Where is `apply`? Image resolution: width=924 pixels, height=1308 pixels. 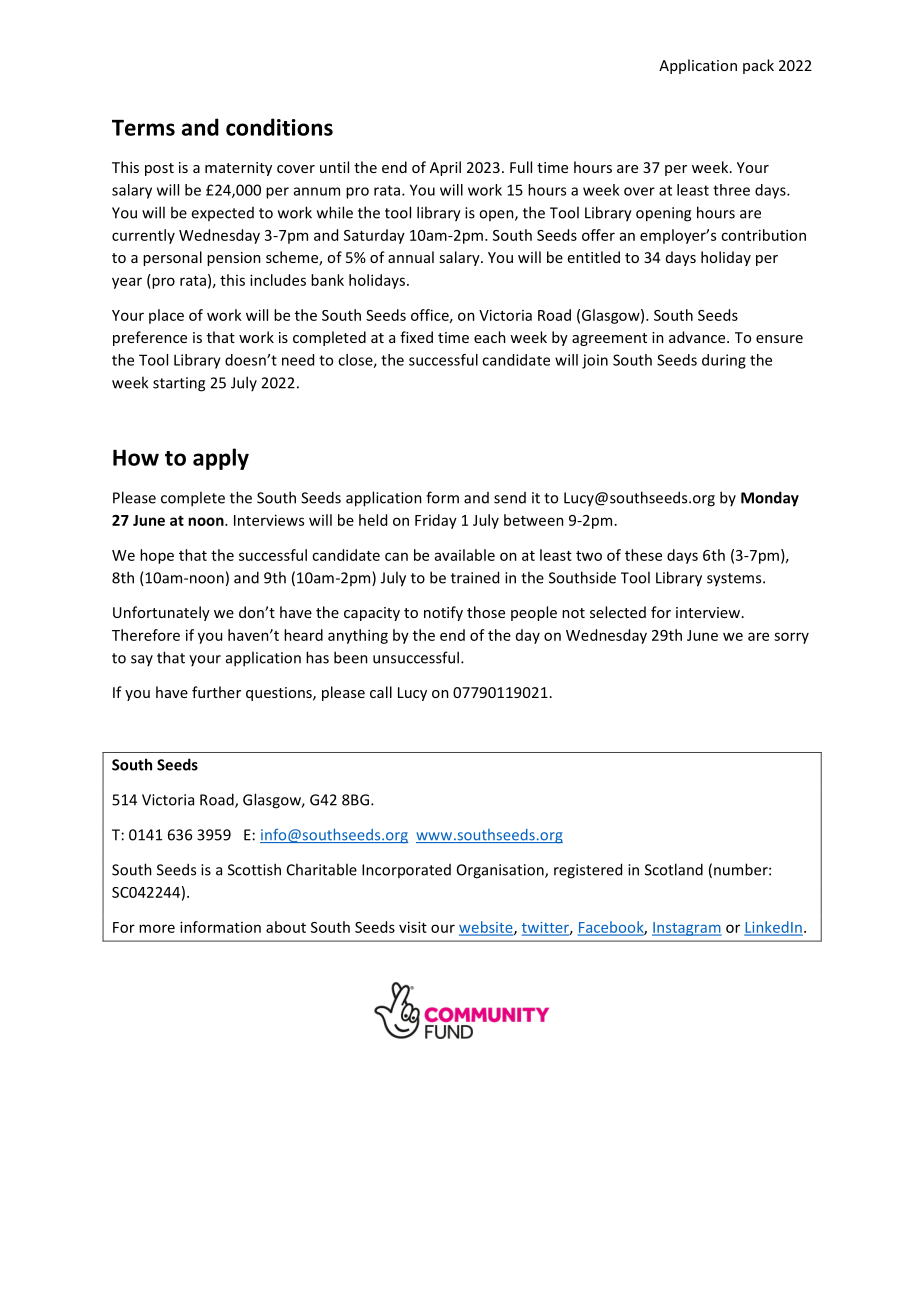 apply is located at coordinates (221, 459).
